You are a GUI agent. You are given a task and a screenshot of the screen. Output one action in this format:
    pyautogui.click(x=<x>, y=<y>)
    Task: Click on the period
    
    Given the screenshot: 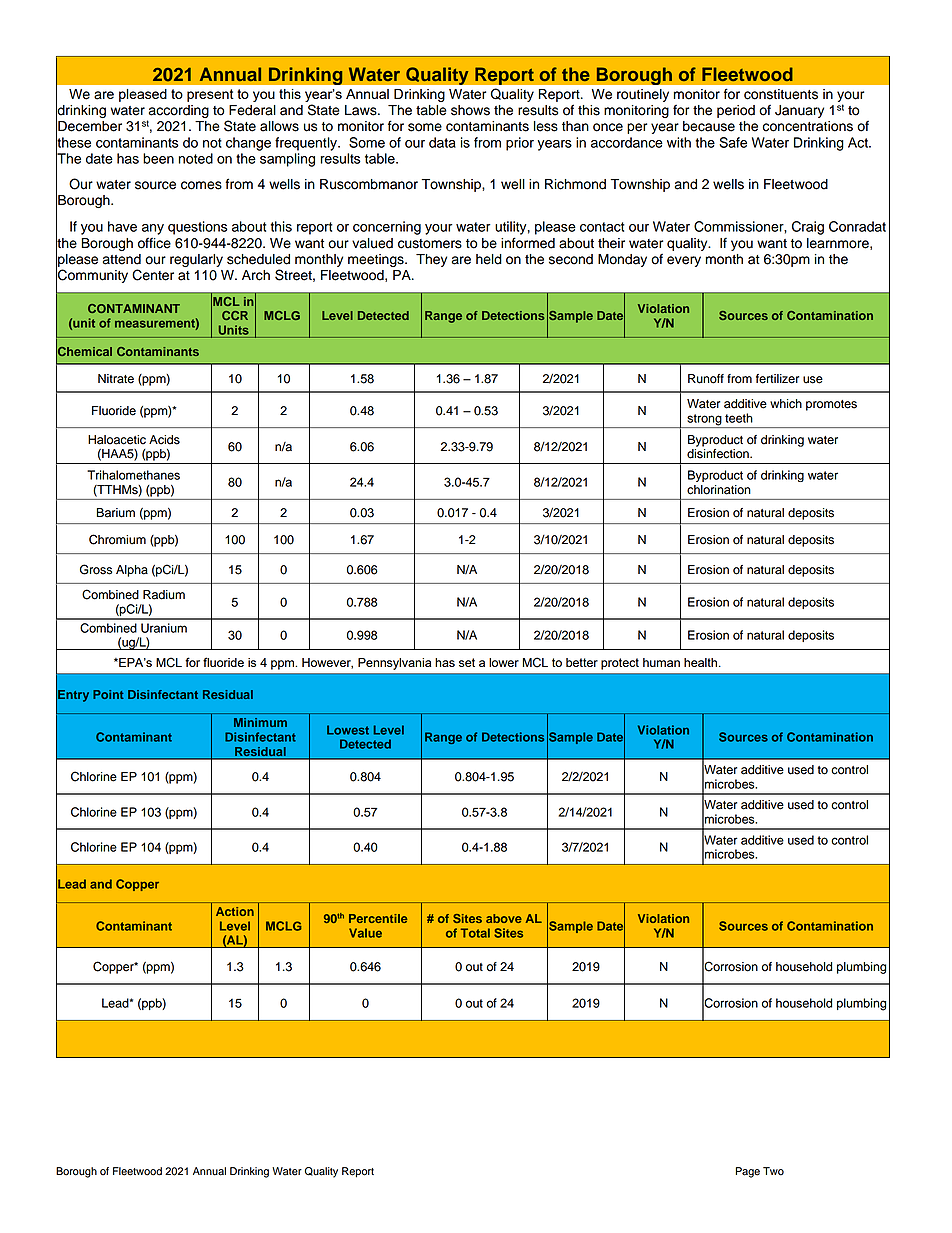 What is the action you would take?
    pyautogui.click(x=736, y=111)
